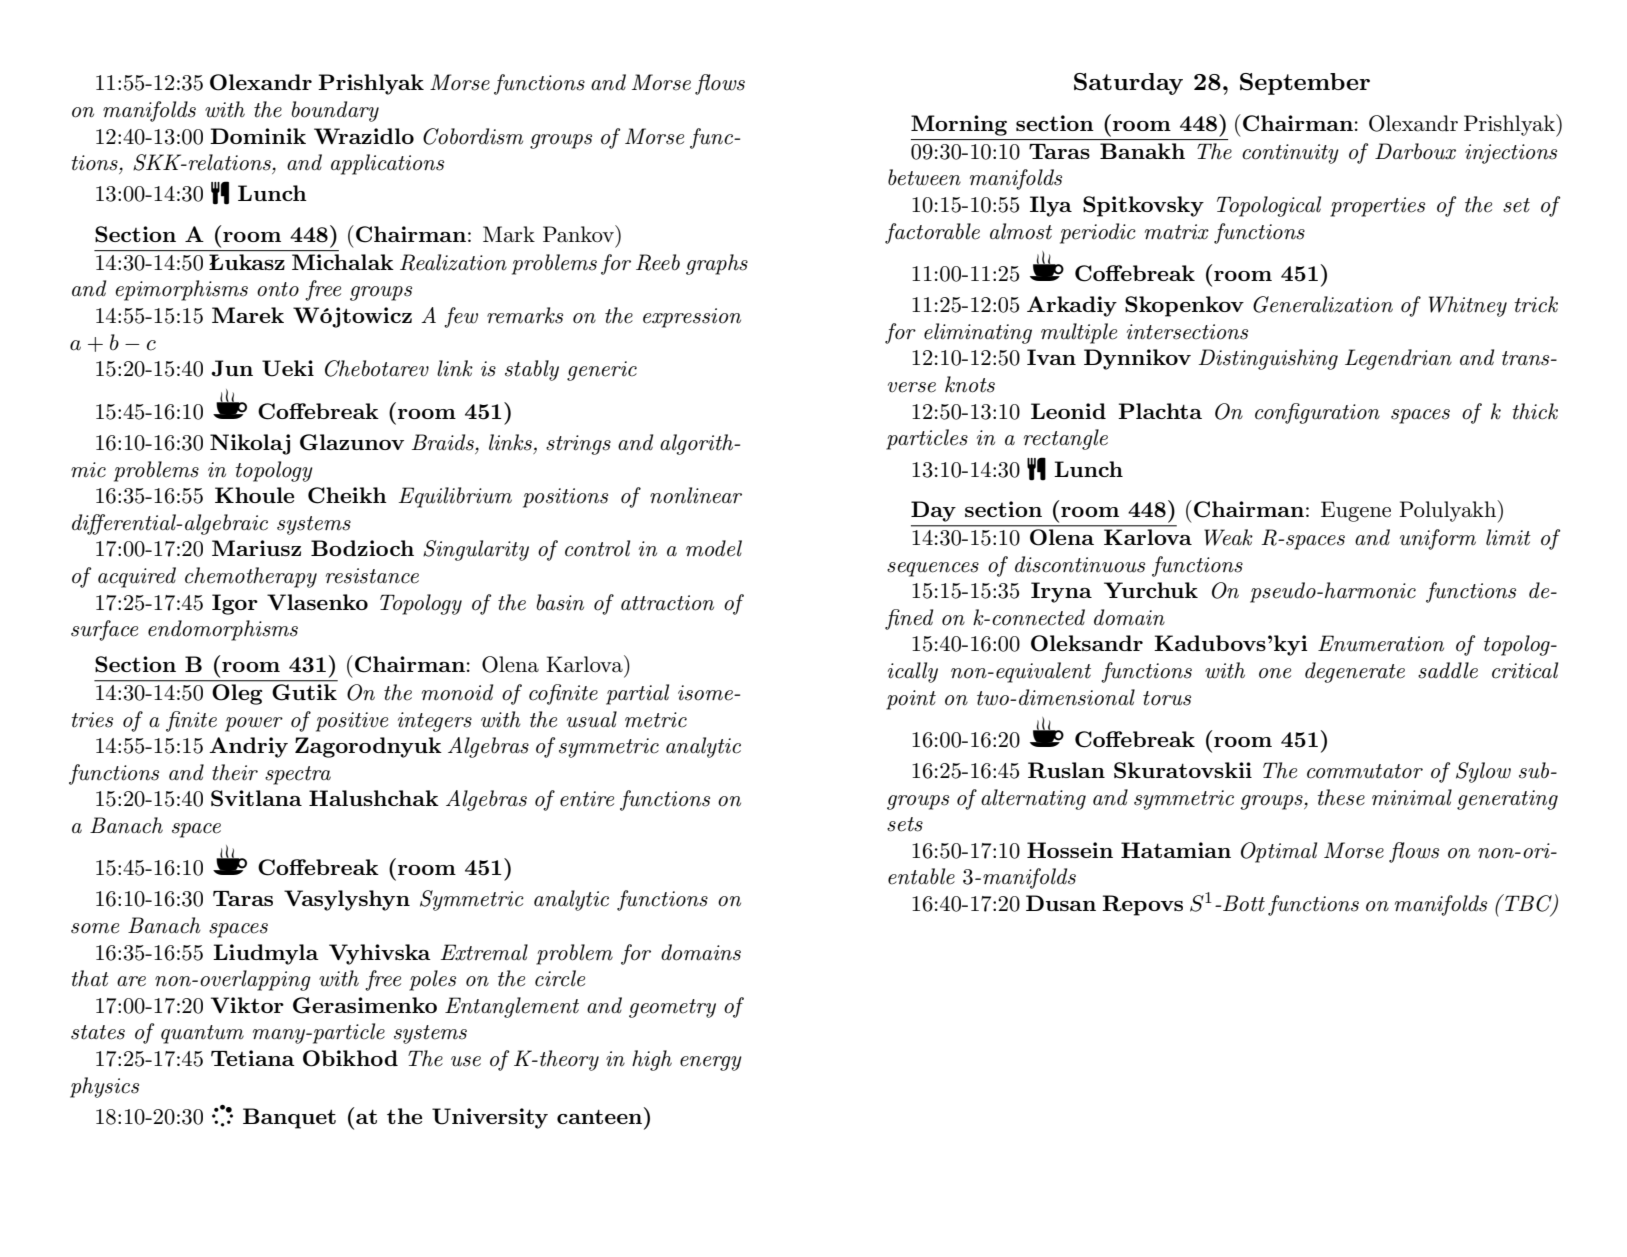 The image size is (1627, 1257). I want to click on attraction, so click(667, 603).
